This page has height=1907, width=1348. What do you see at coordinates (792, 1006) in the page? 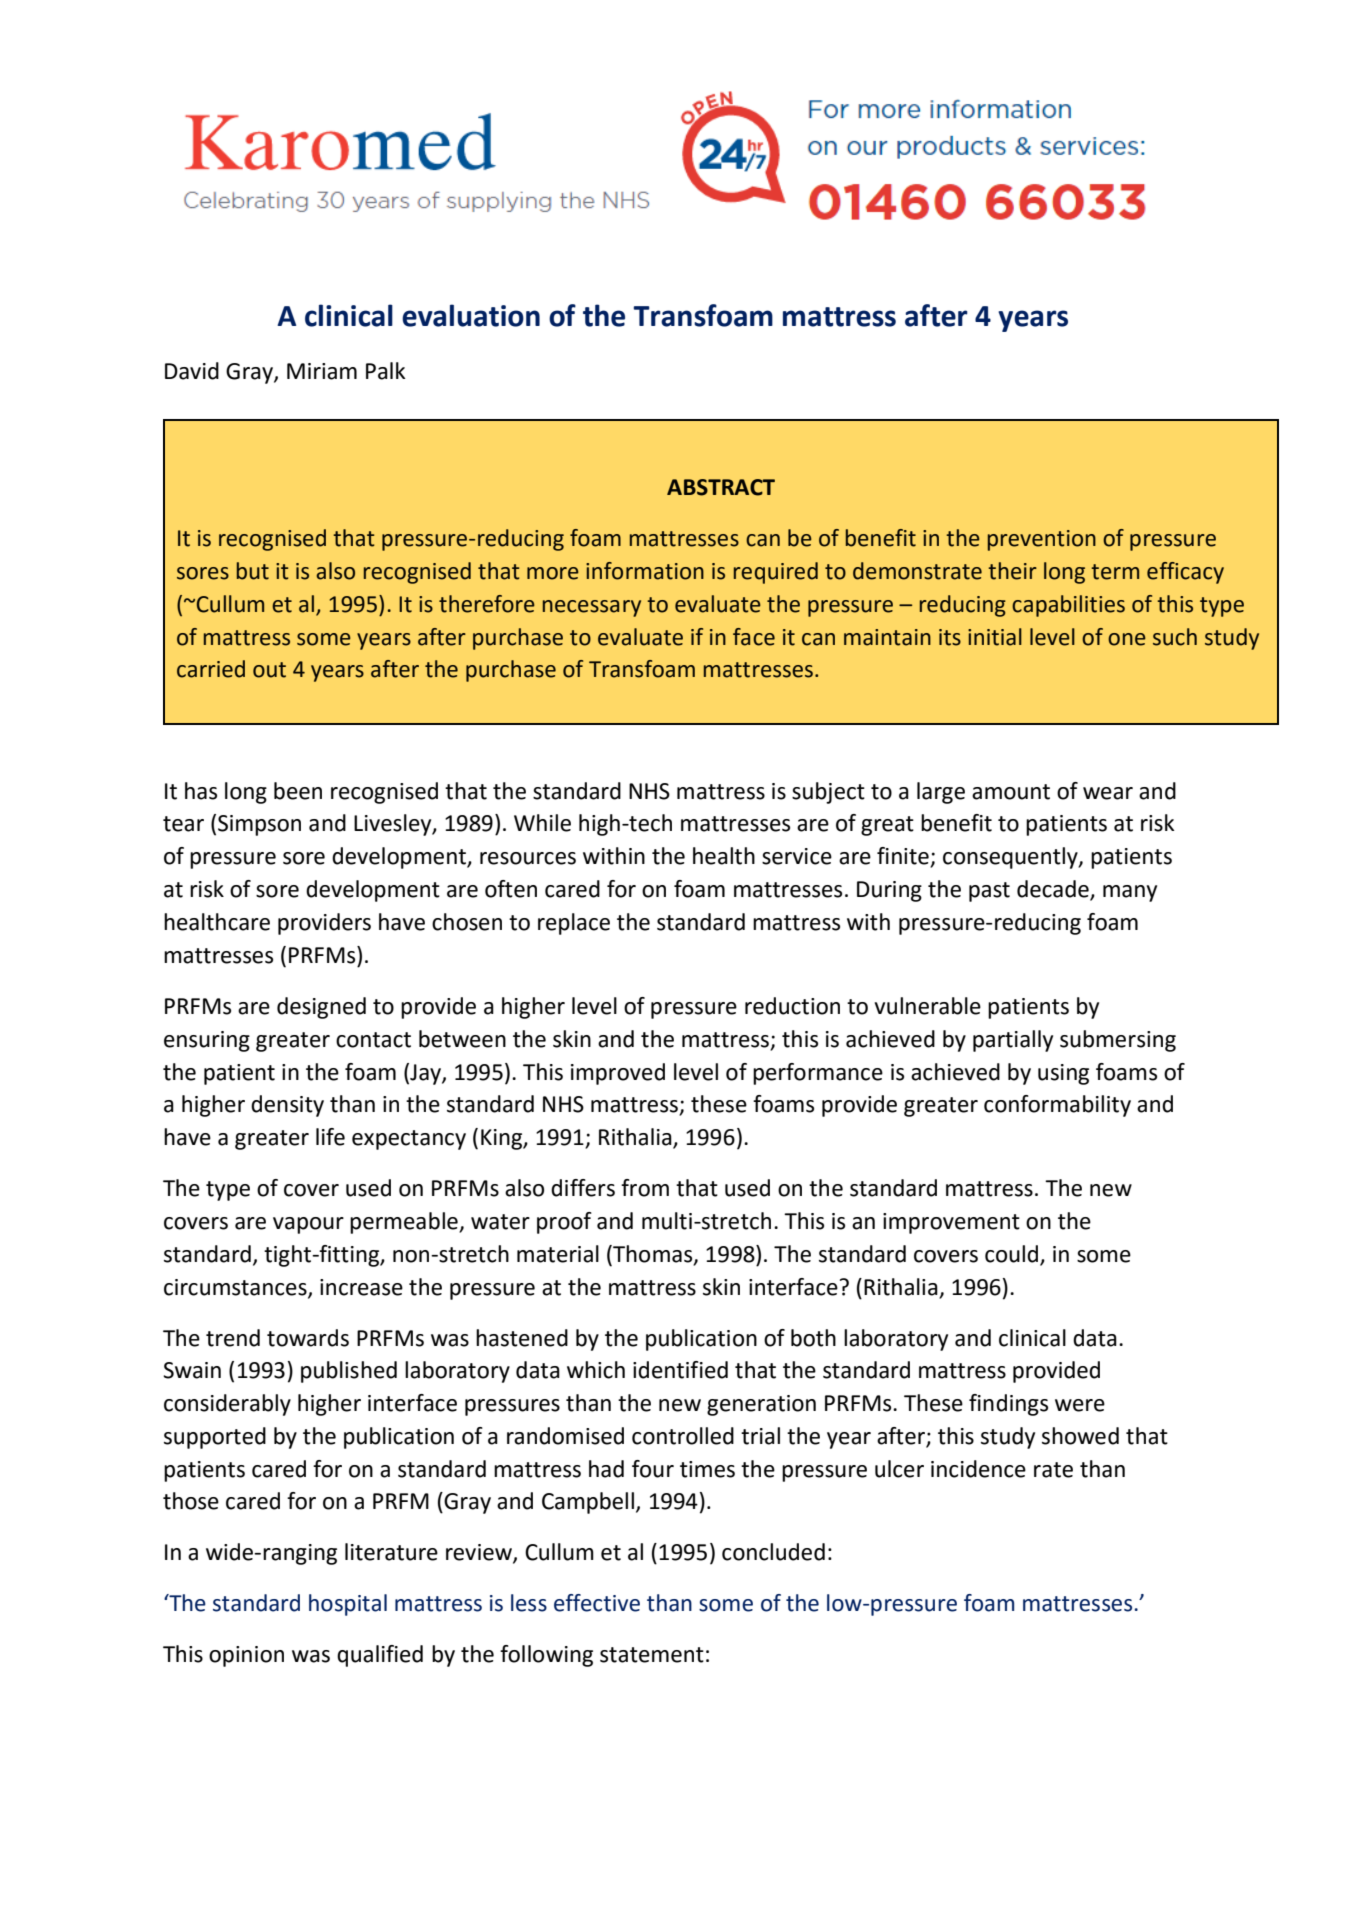
I see `reduction` at bounding box center [792, 1006].
